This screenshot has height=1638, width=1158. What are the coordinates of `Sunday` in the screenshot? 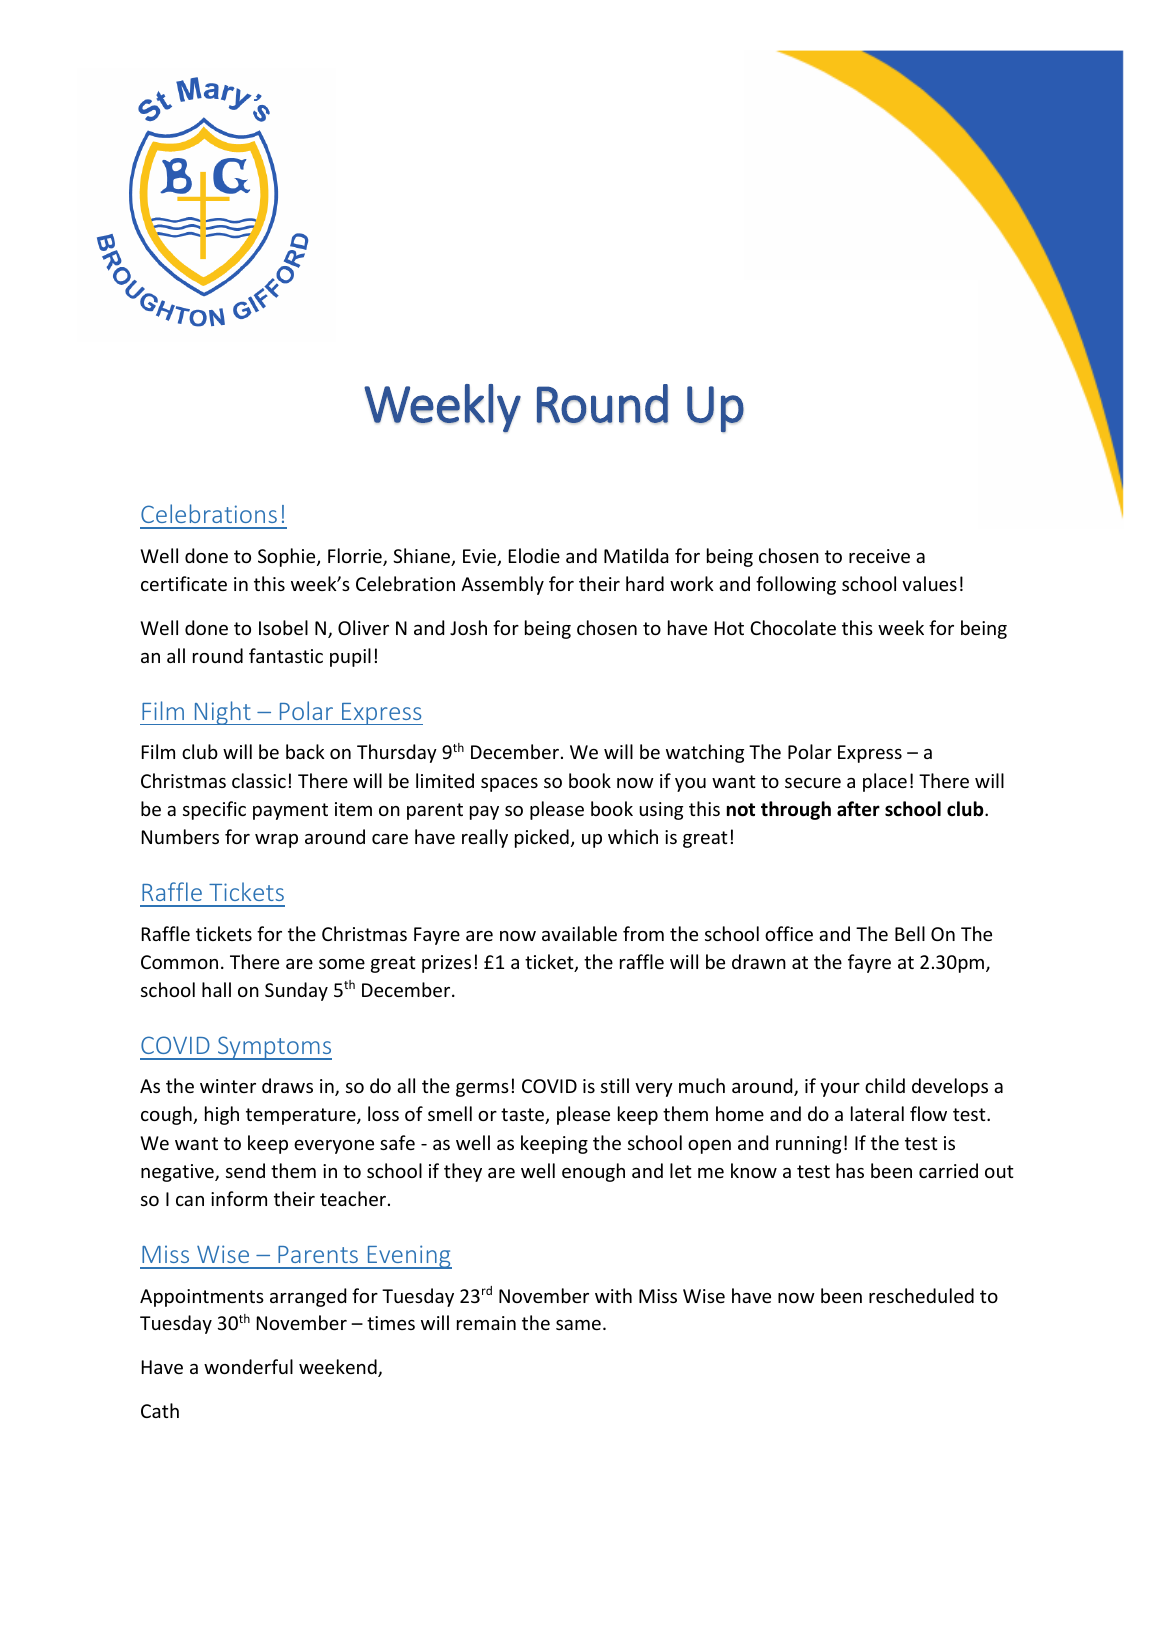 It's located at (296, 991).
